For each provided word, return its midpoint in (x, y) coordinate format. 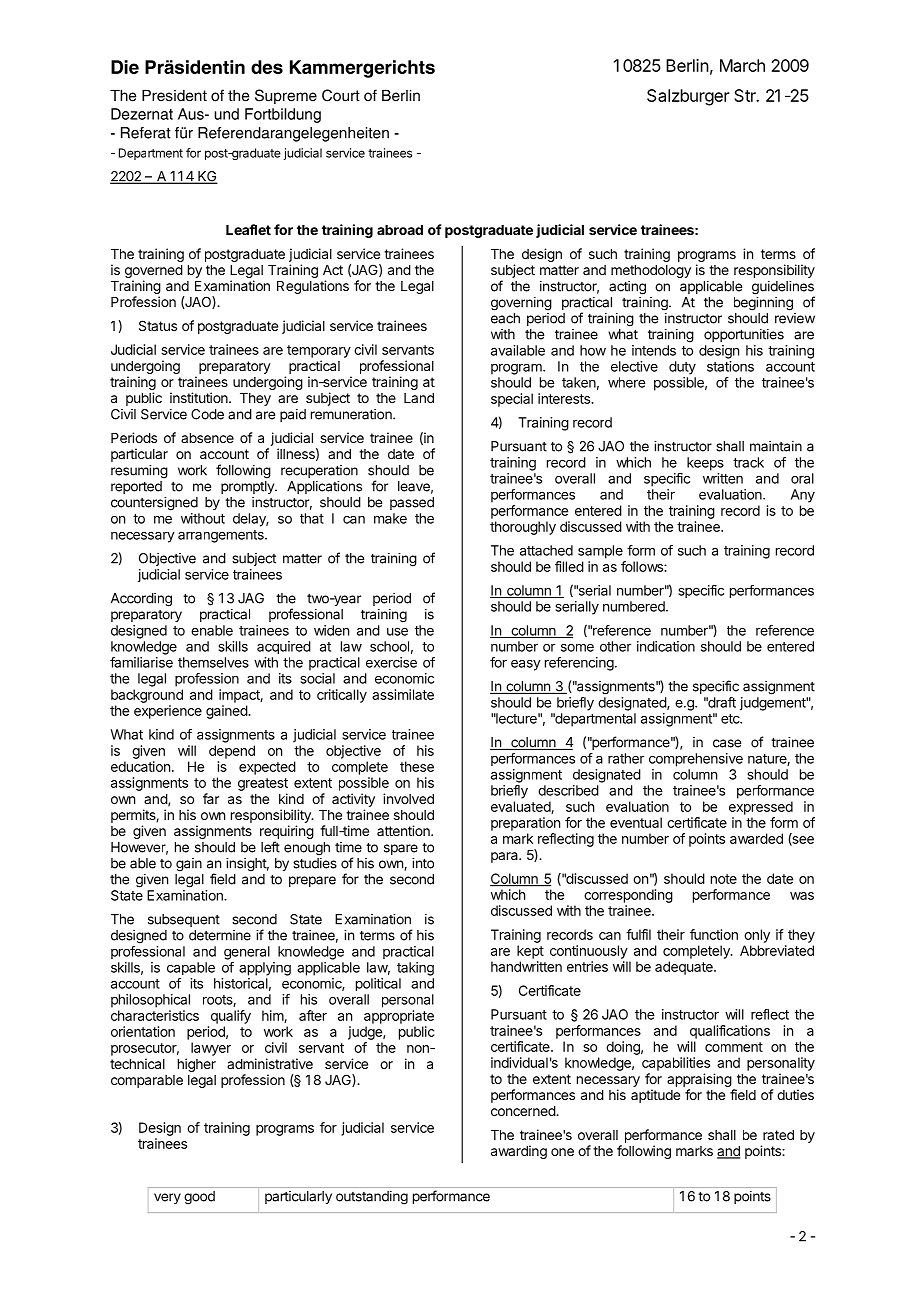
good (199, 1198)
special (512, 400)
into (423, 863)
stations (730, 366)
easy (526, 665)
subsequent (184, 920)
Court (341, 95)
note (724, 879)
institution (200, 397)
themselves (213, 662)
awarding (519, 1152)
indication (666, 646)
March (742, 65)
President (174, 96)
